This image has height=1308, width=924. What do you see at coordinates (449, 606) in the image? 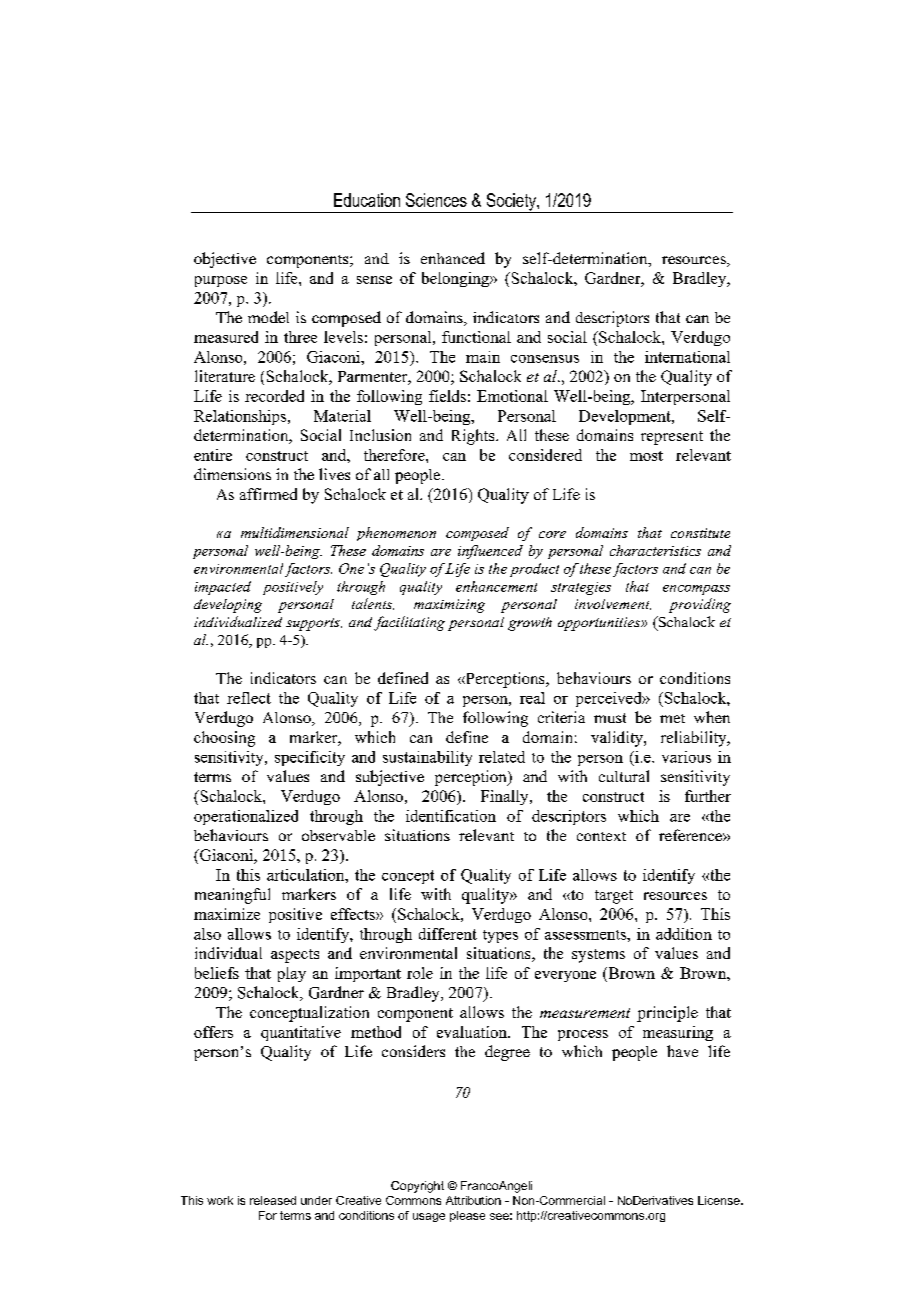
I see `maximizing` at bounding box center [449, 606].
